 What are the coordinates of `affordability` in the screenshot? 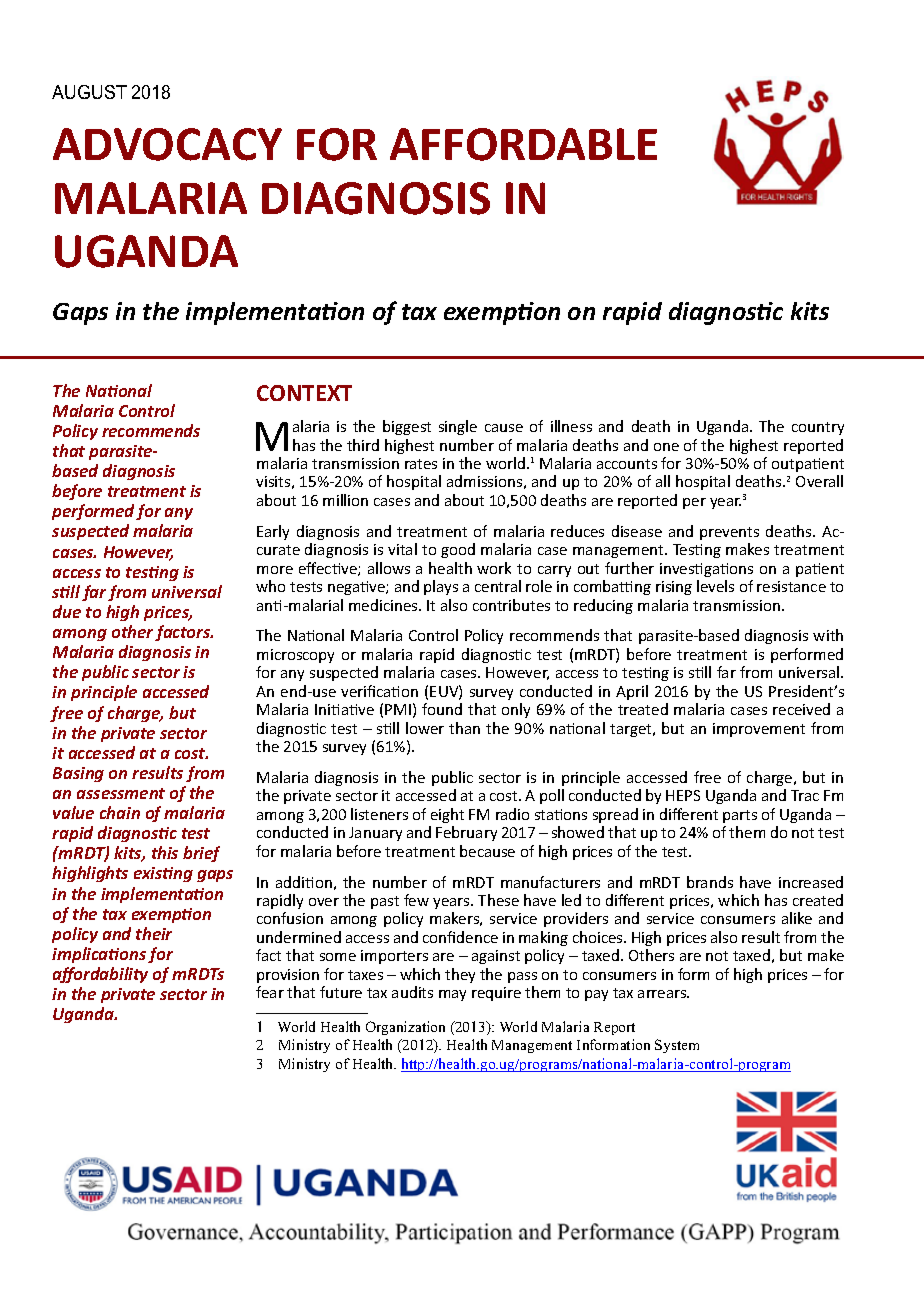 It's located at (100, 975).
